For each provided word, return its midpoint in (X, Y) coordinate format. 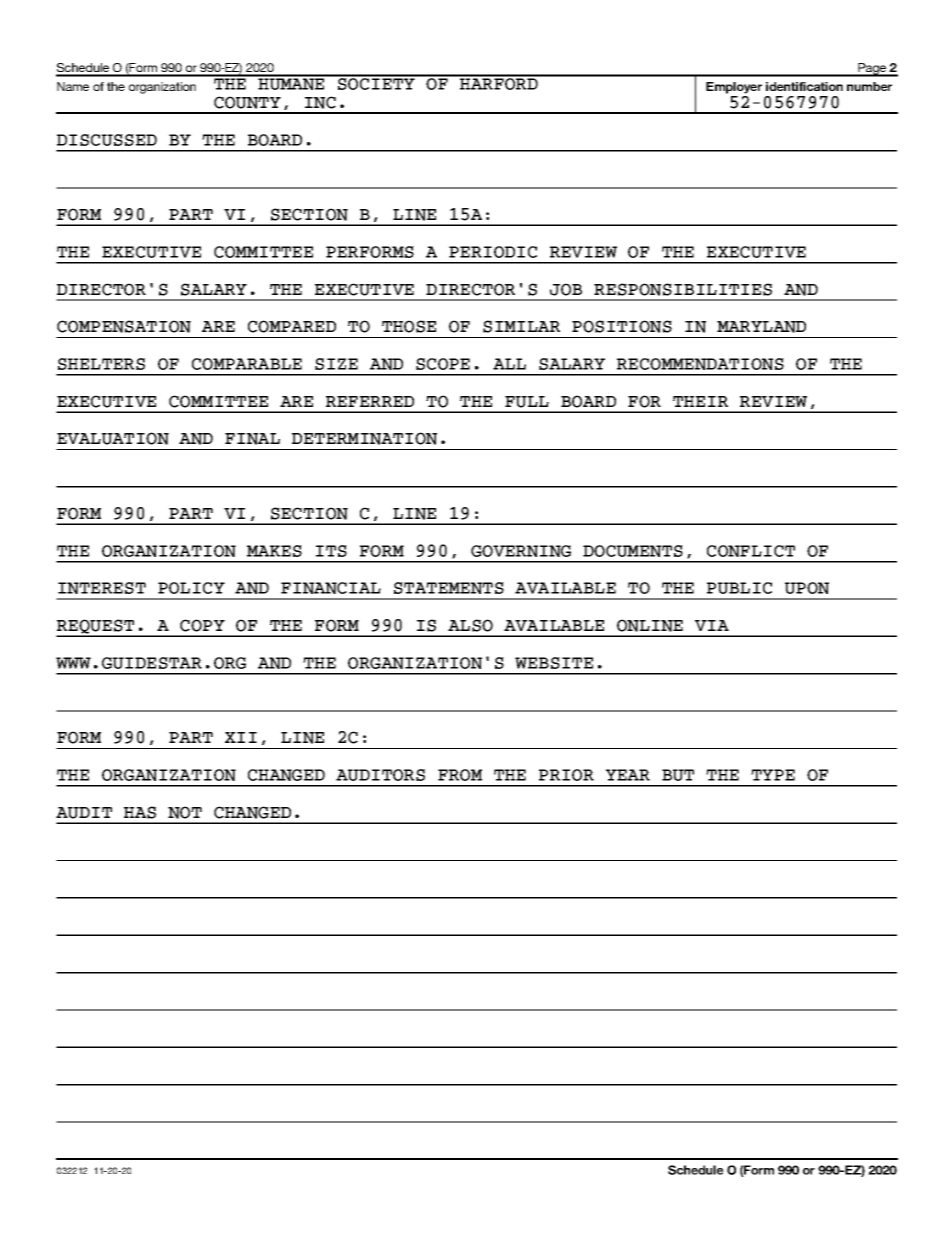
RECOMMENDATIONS (700, 364)
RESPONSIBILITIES (683, 289)
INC (320, 102)
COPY (202, 625)
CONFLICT (751, 551)
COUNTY (247, 102)
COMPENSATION (124, 326)
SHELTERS (101, 364)
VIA (712, 625)
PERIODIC (493, 252)
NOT (185, 812)
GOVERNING (521, 551)
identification (804, 86)
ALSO (470, 625)
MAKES (274, 551)
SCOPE (443, 364)
